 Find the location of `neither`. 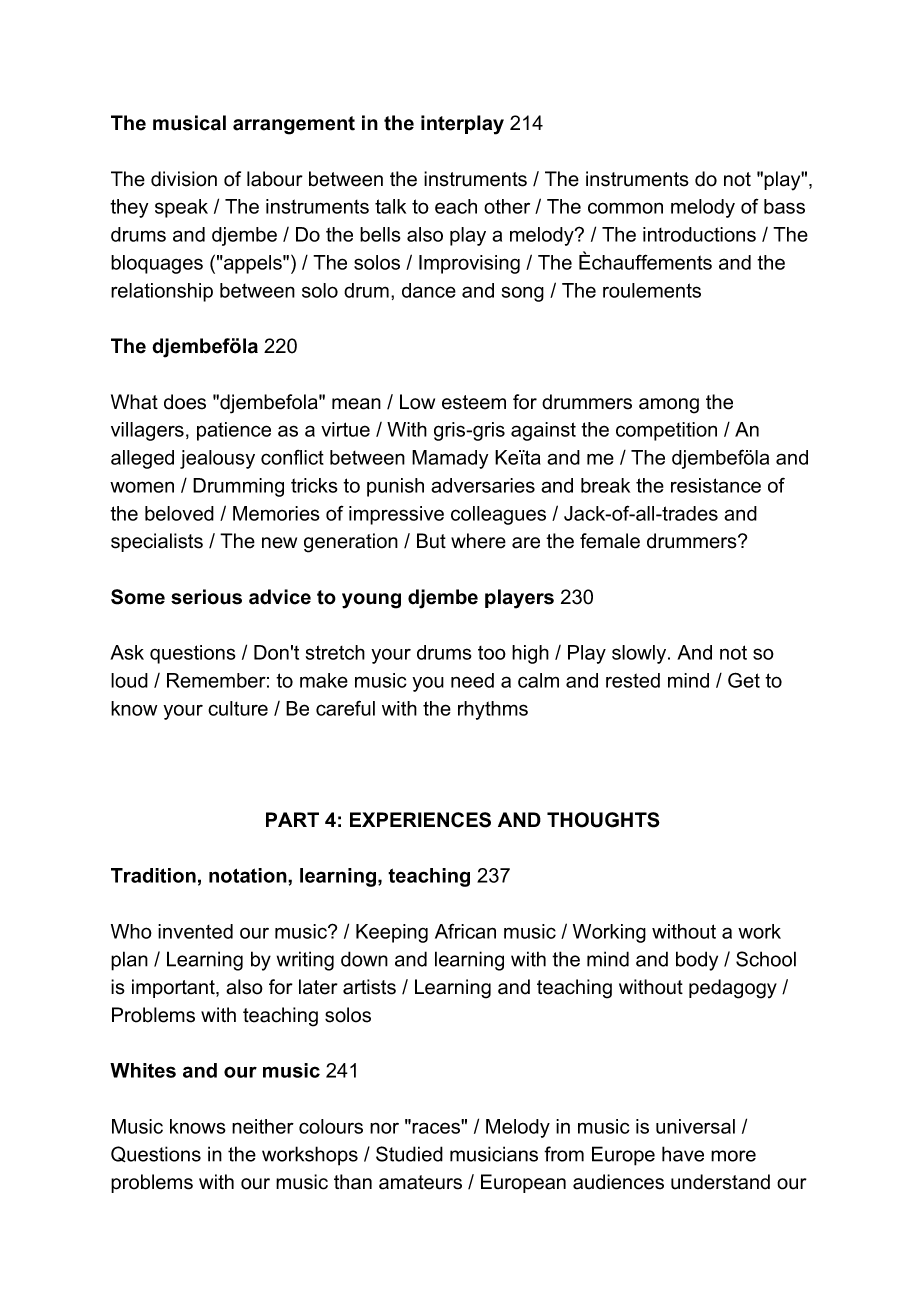

neither is located at coordinates (263, 1126).
